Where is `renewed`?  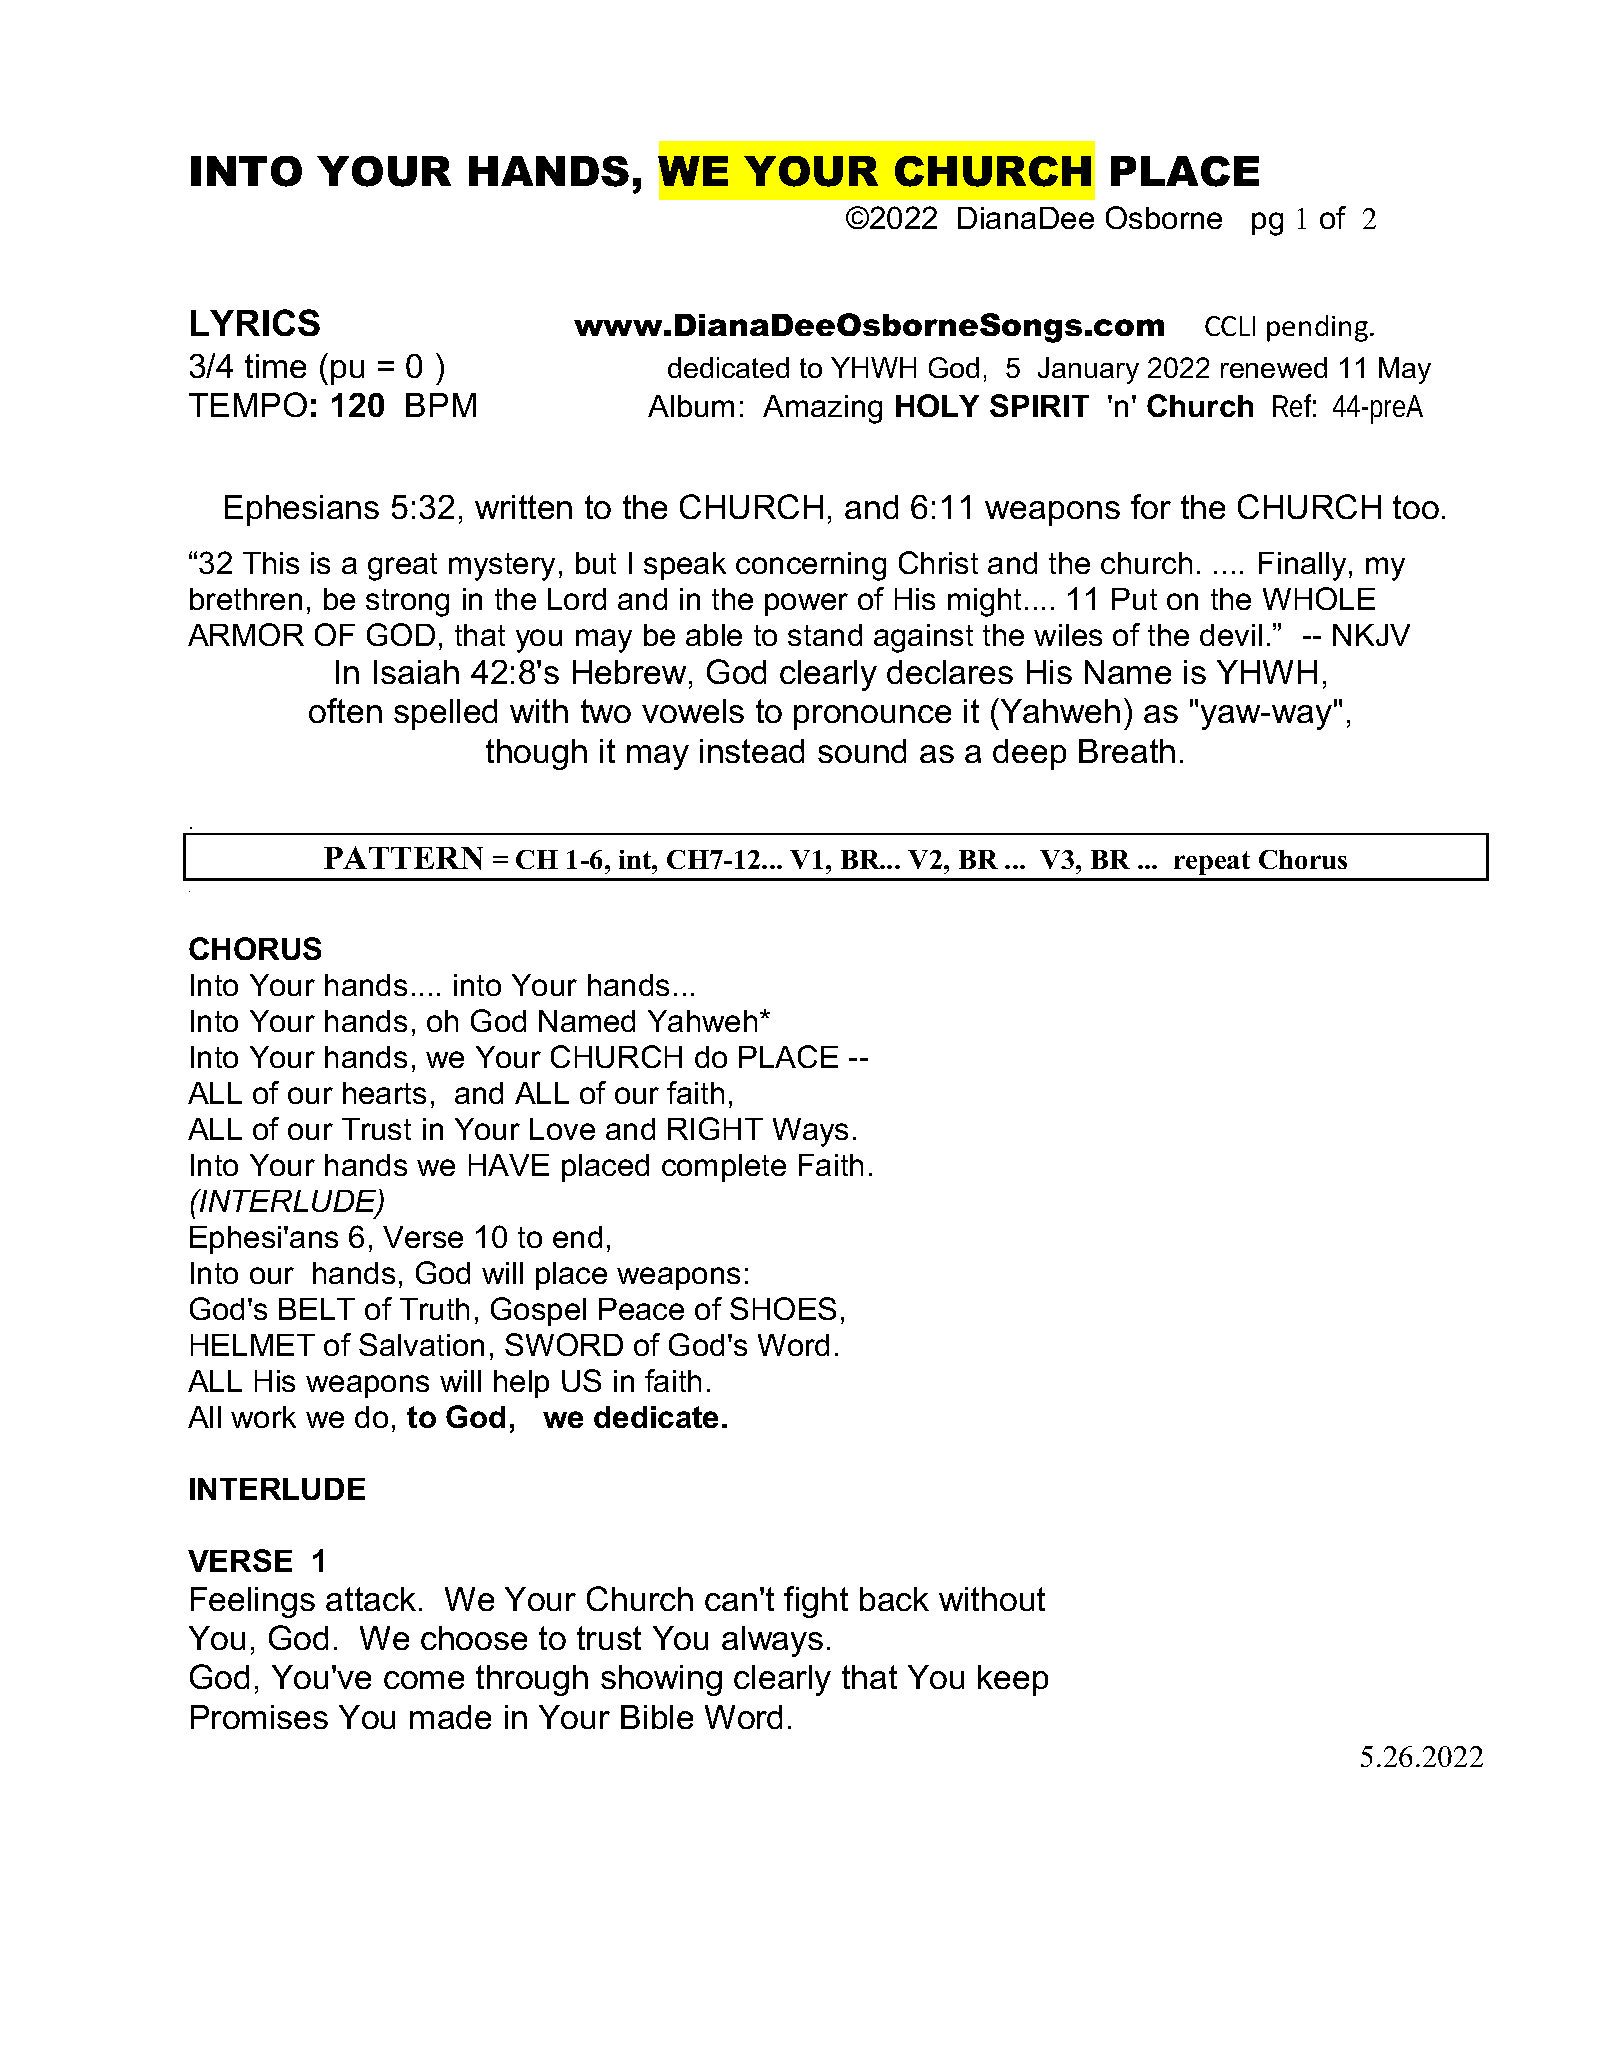 renewed is located at coordinates (1274, 367).
